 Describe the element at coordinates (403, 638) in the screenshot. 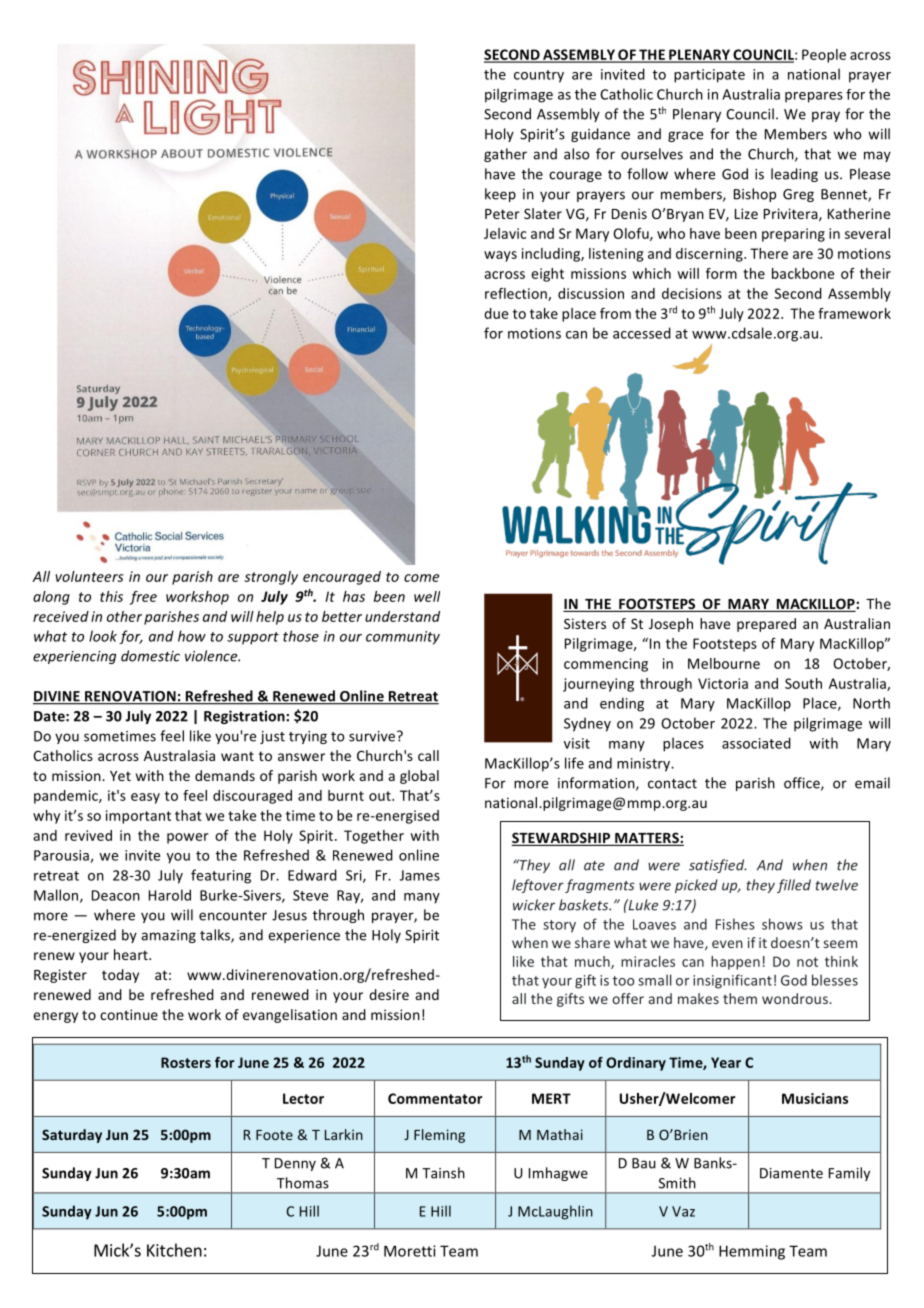

I see `community` at that location.
